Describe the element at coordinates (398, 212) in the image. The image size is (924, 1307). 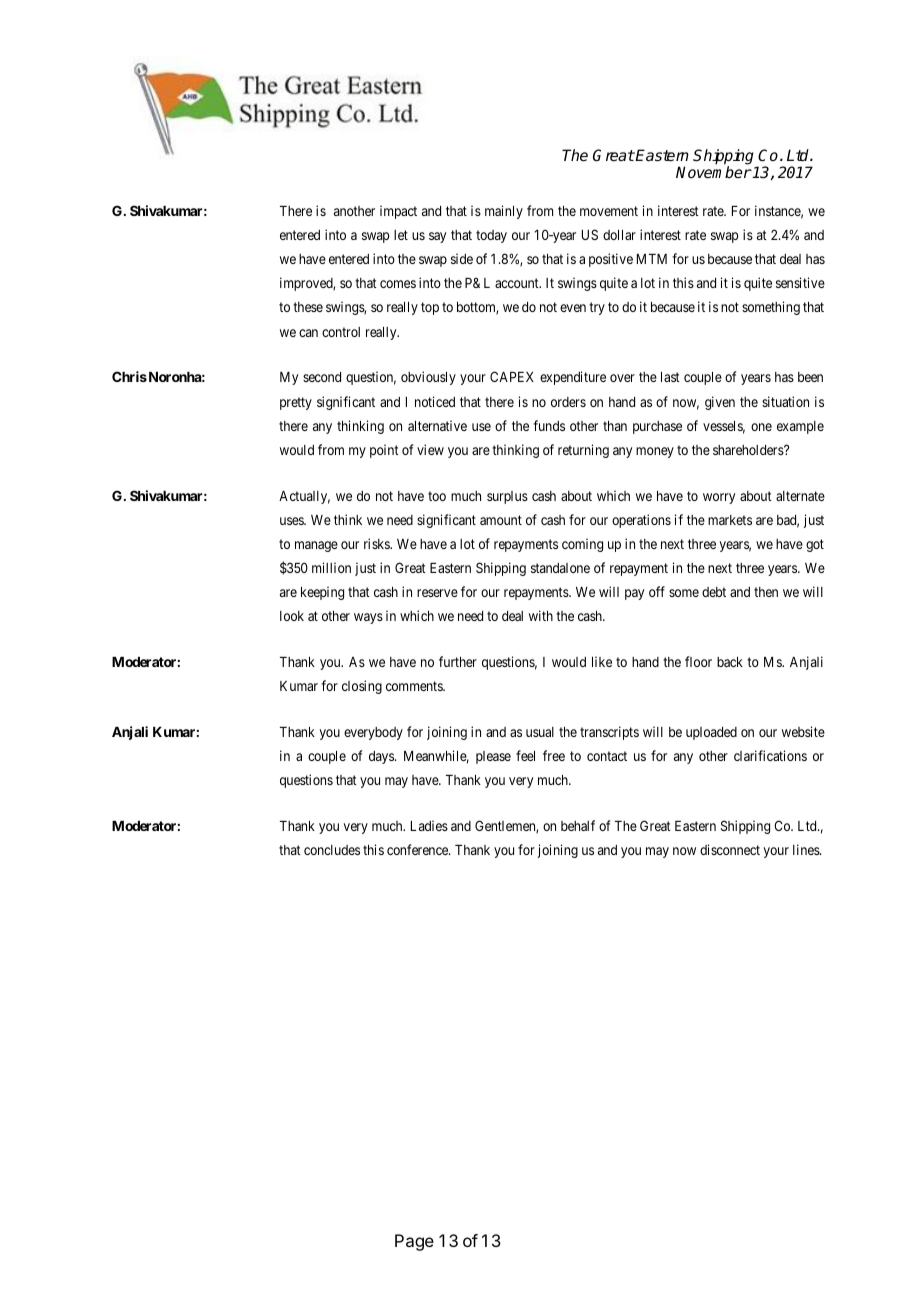
I see `impact` at that location.
